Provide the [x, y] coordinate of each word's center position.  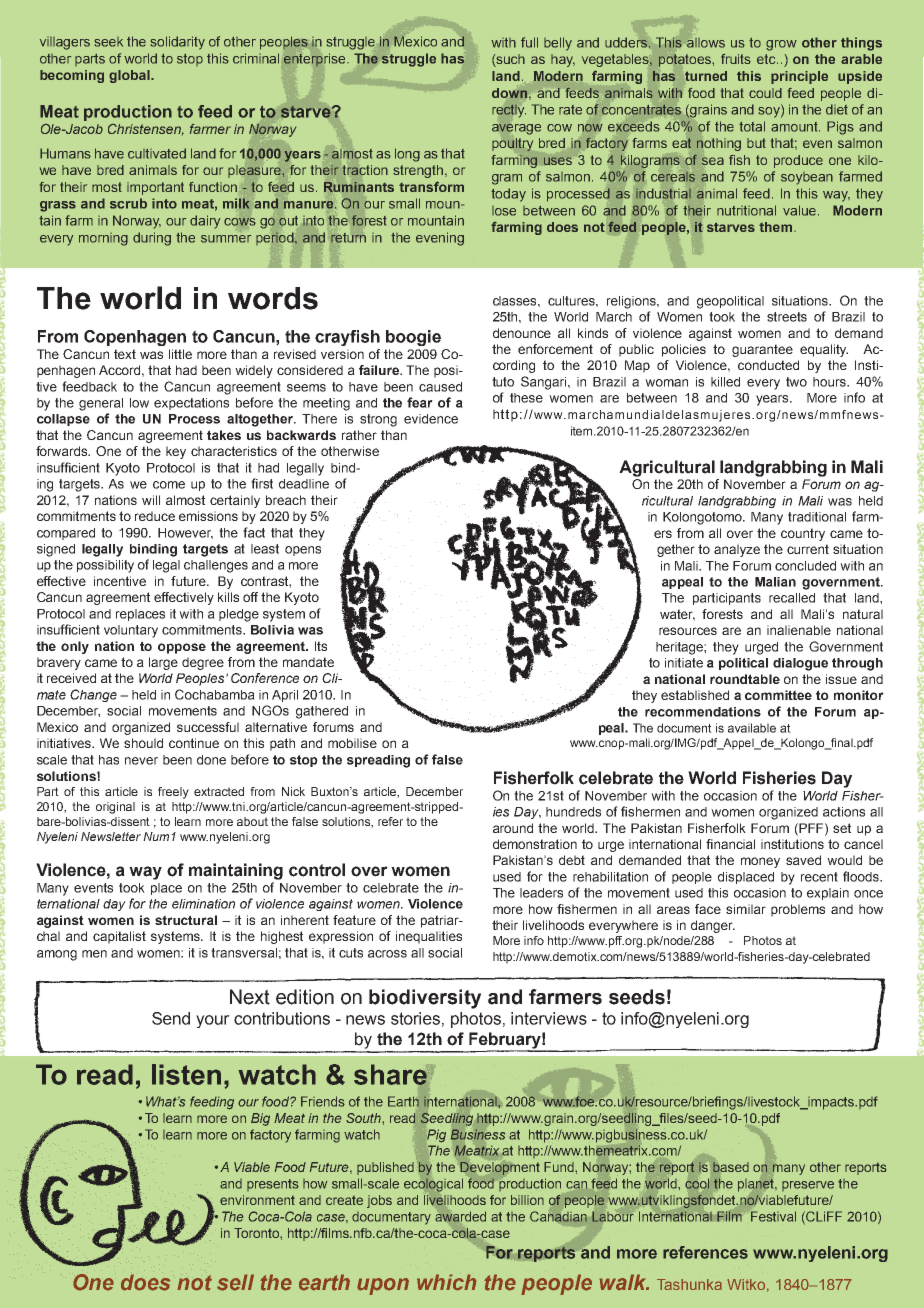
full [529, 42]
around [513, 828]
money [760, 862]
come [169, 485]
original [115, 808]
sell [235, 1282]
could [765, 93]
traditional [817, 517]
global [130, 76]
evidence [431, 419]
